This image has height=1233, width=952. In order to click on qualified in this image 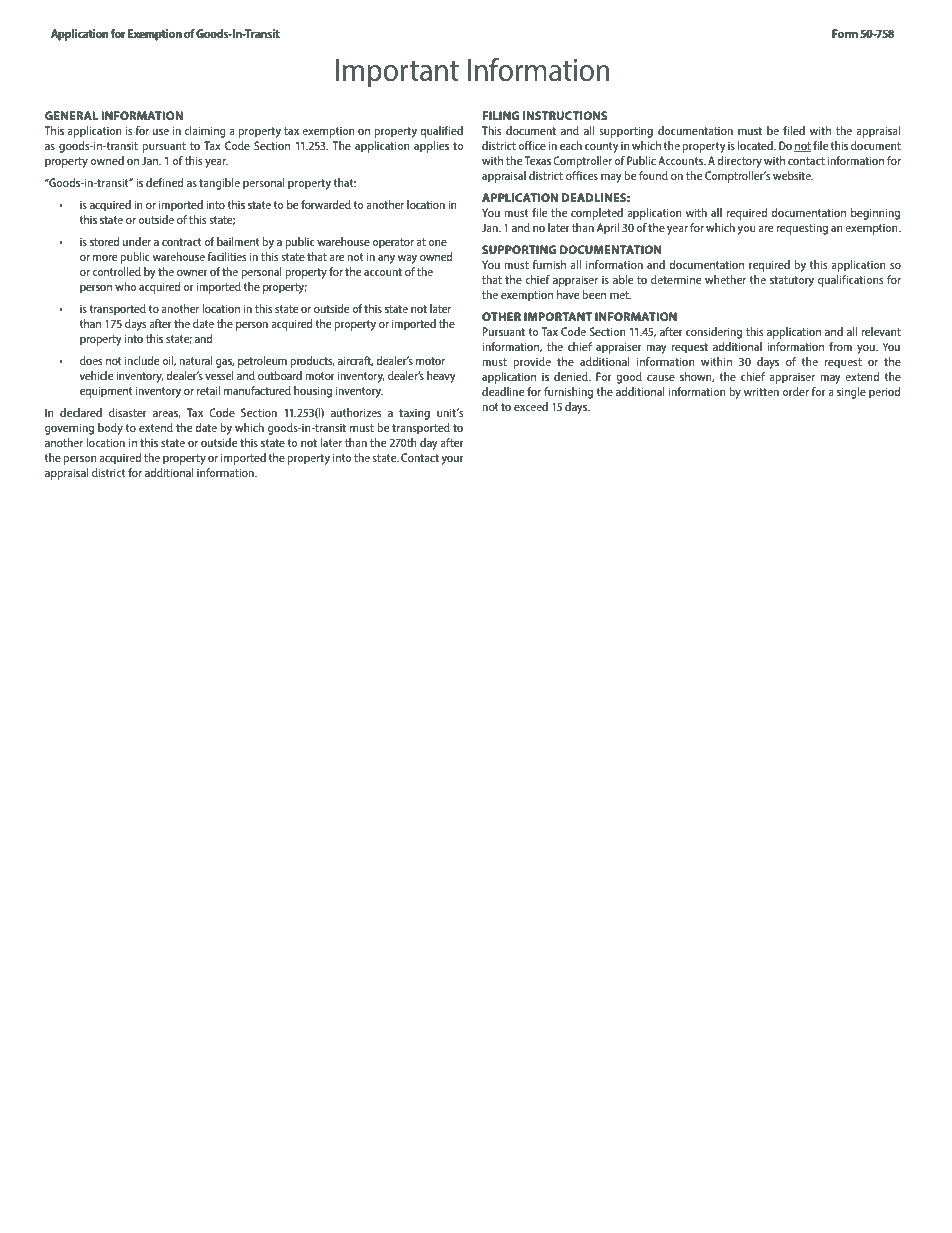, I will do `click(441, 132)`.
